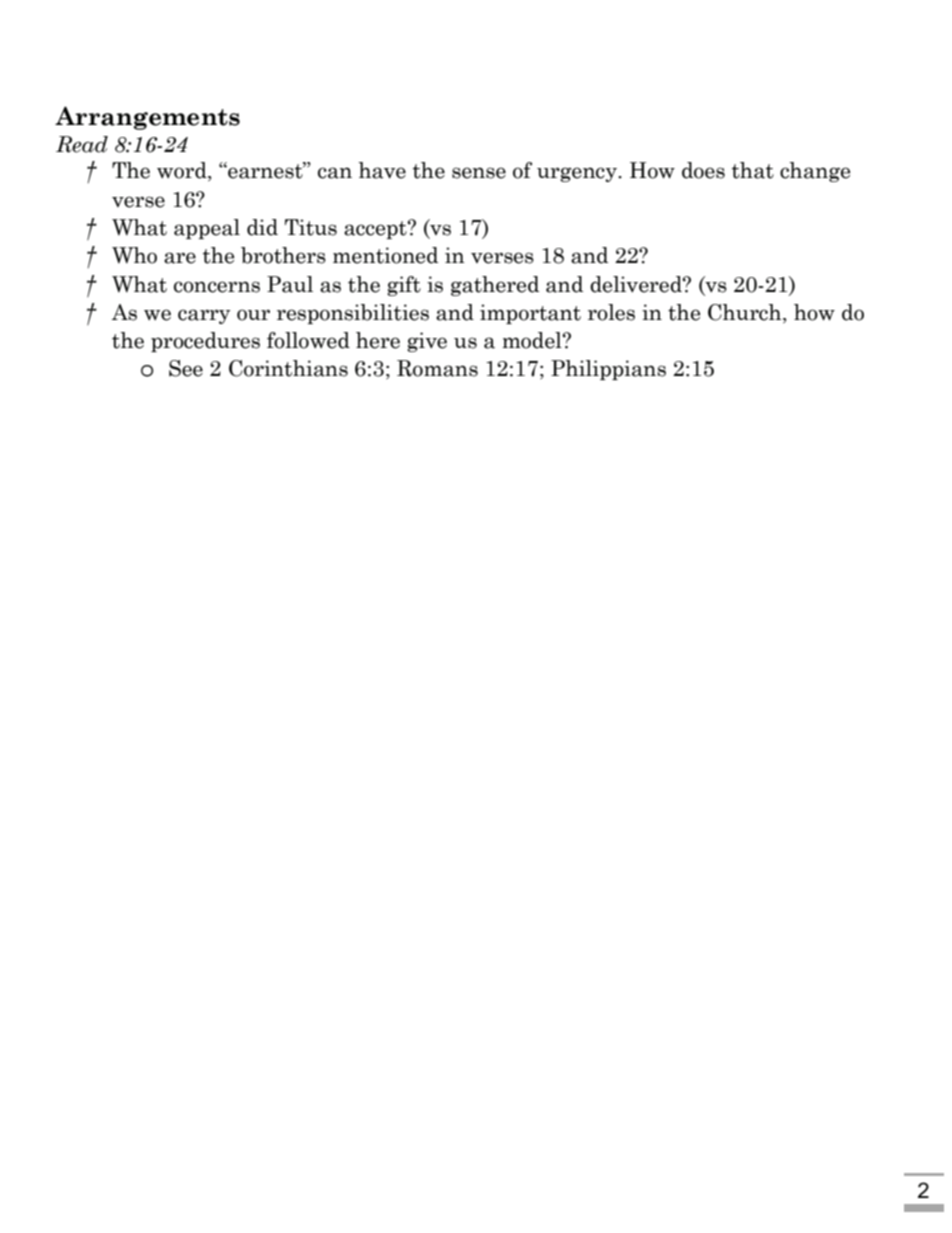 The width and height of the page is (952, 1233). Describe the element at coordinates (183, 171) in the page. I see `word` at that location.
